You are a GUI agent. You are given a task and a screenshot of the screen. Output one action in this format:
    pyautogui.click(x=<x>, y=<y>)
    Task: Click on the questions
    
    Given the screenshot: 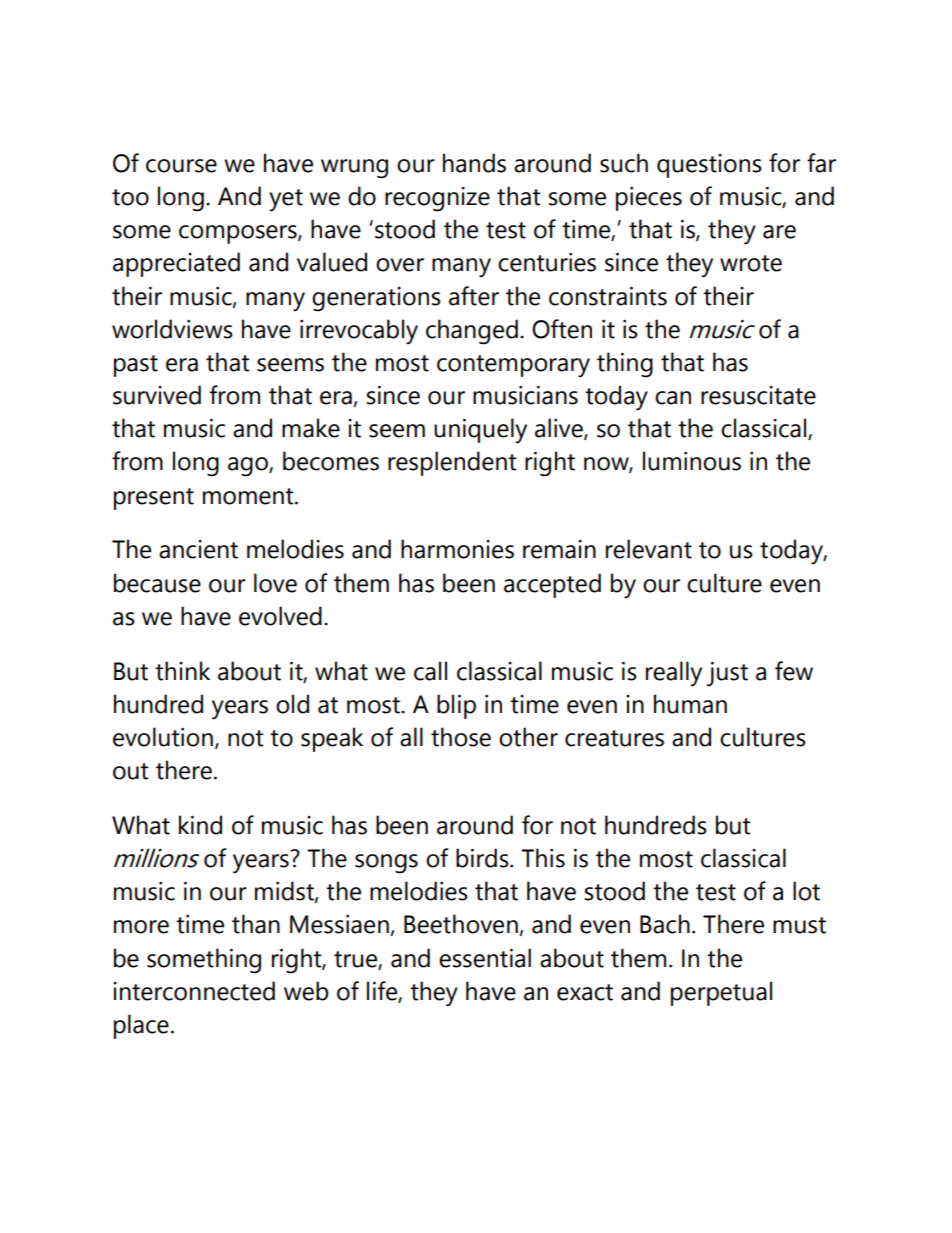 What is the action you would take?
    pyautogui.click(x=709, y=166)
